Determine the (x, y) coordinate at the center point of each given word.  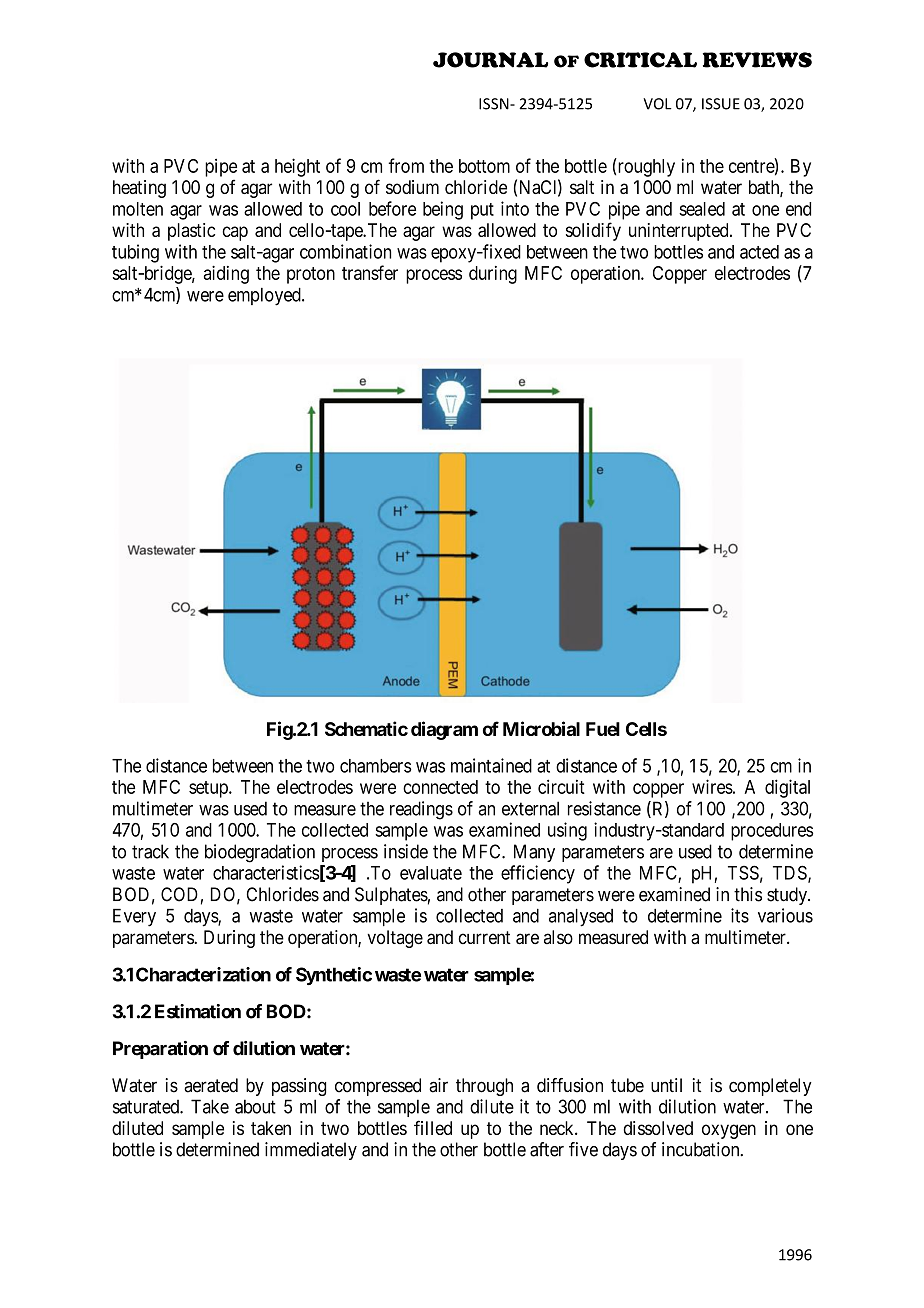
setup (209, 789)
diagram (444, 730)
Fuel (603, 729)
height (297, 167)
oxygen (729, 1131)
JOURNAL (490, 60)
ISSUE (721, 104)
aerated (211, 1085)
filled (433, 1127)
